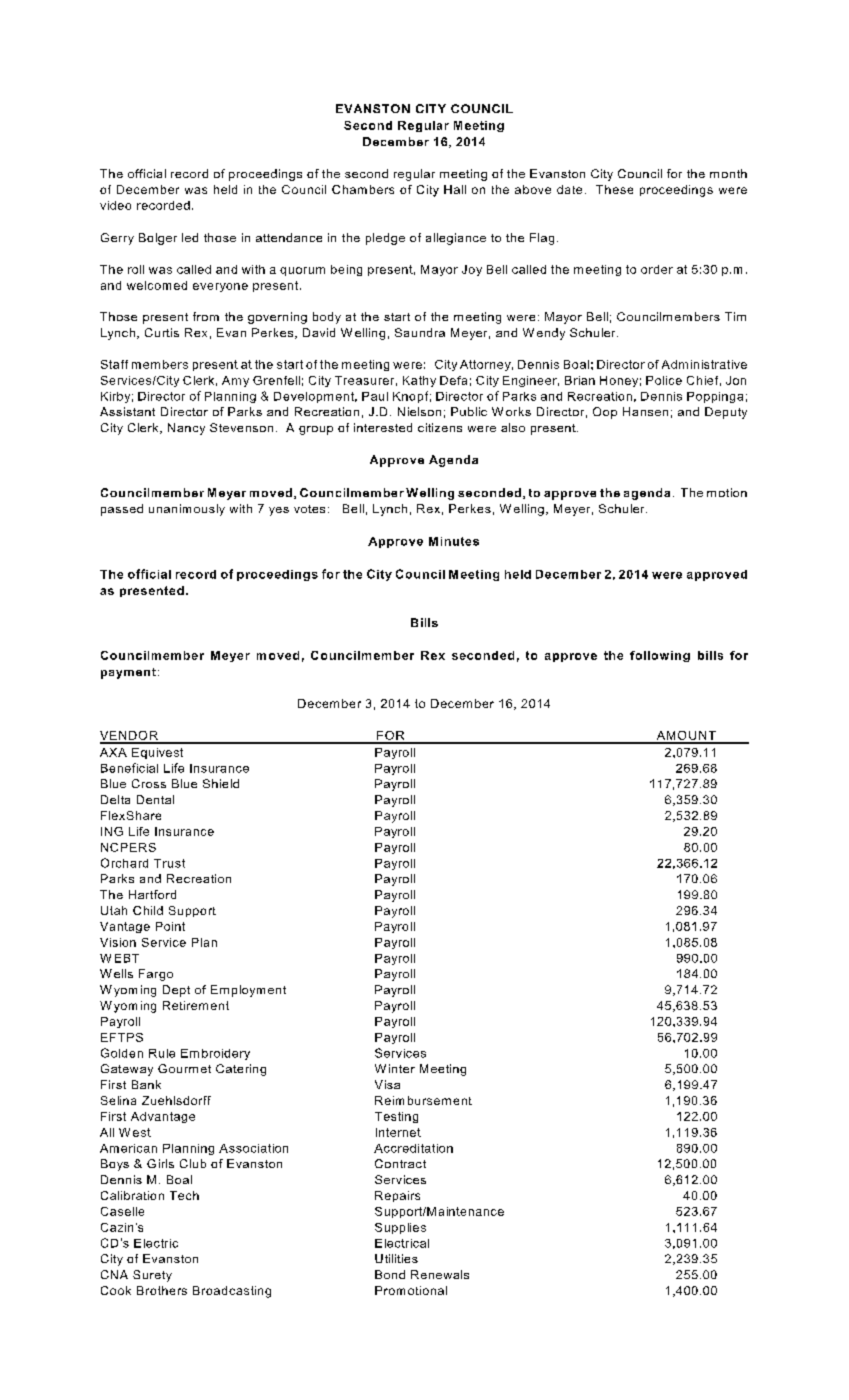 The image size is (849, 1400). I want to click on Hansen, so click(645, 411).
